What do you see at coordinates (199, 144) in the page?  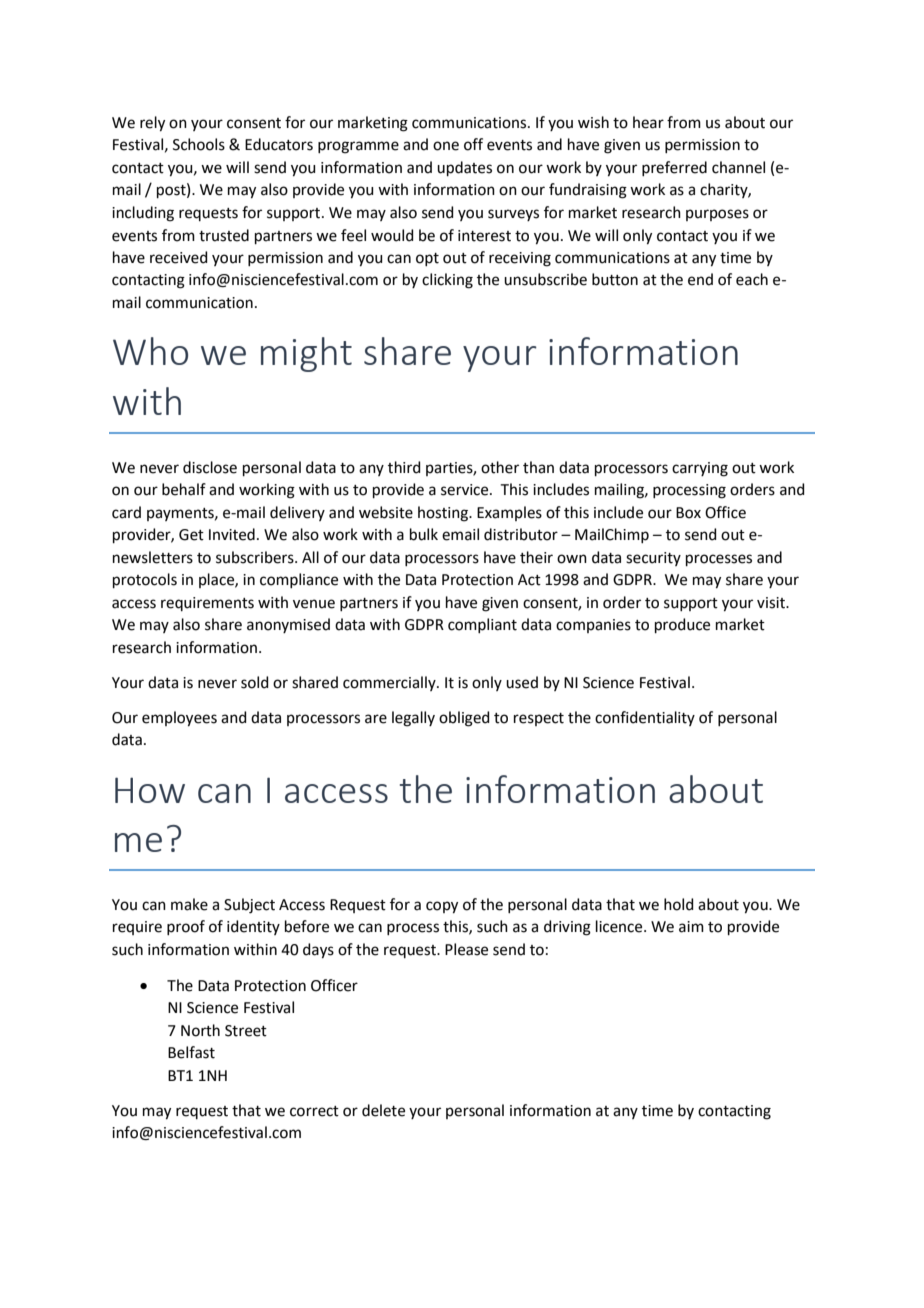 I see `Schools` at bounding box center [199, 144].
